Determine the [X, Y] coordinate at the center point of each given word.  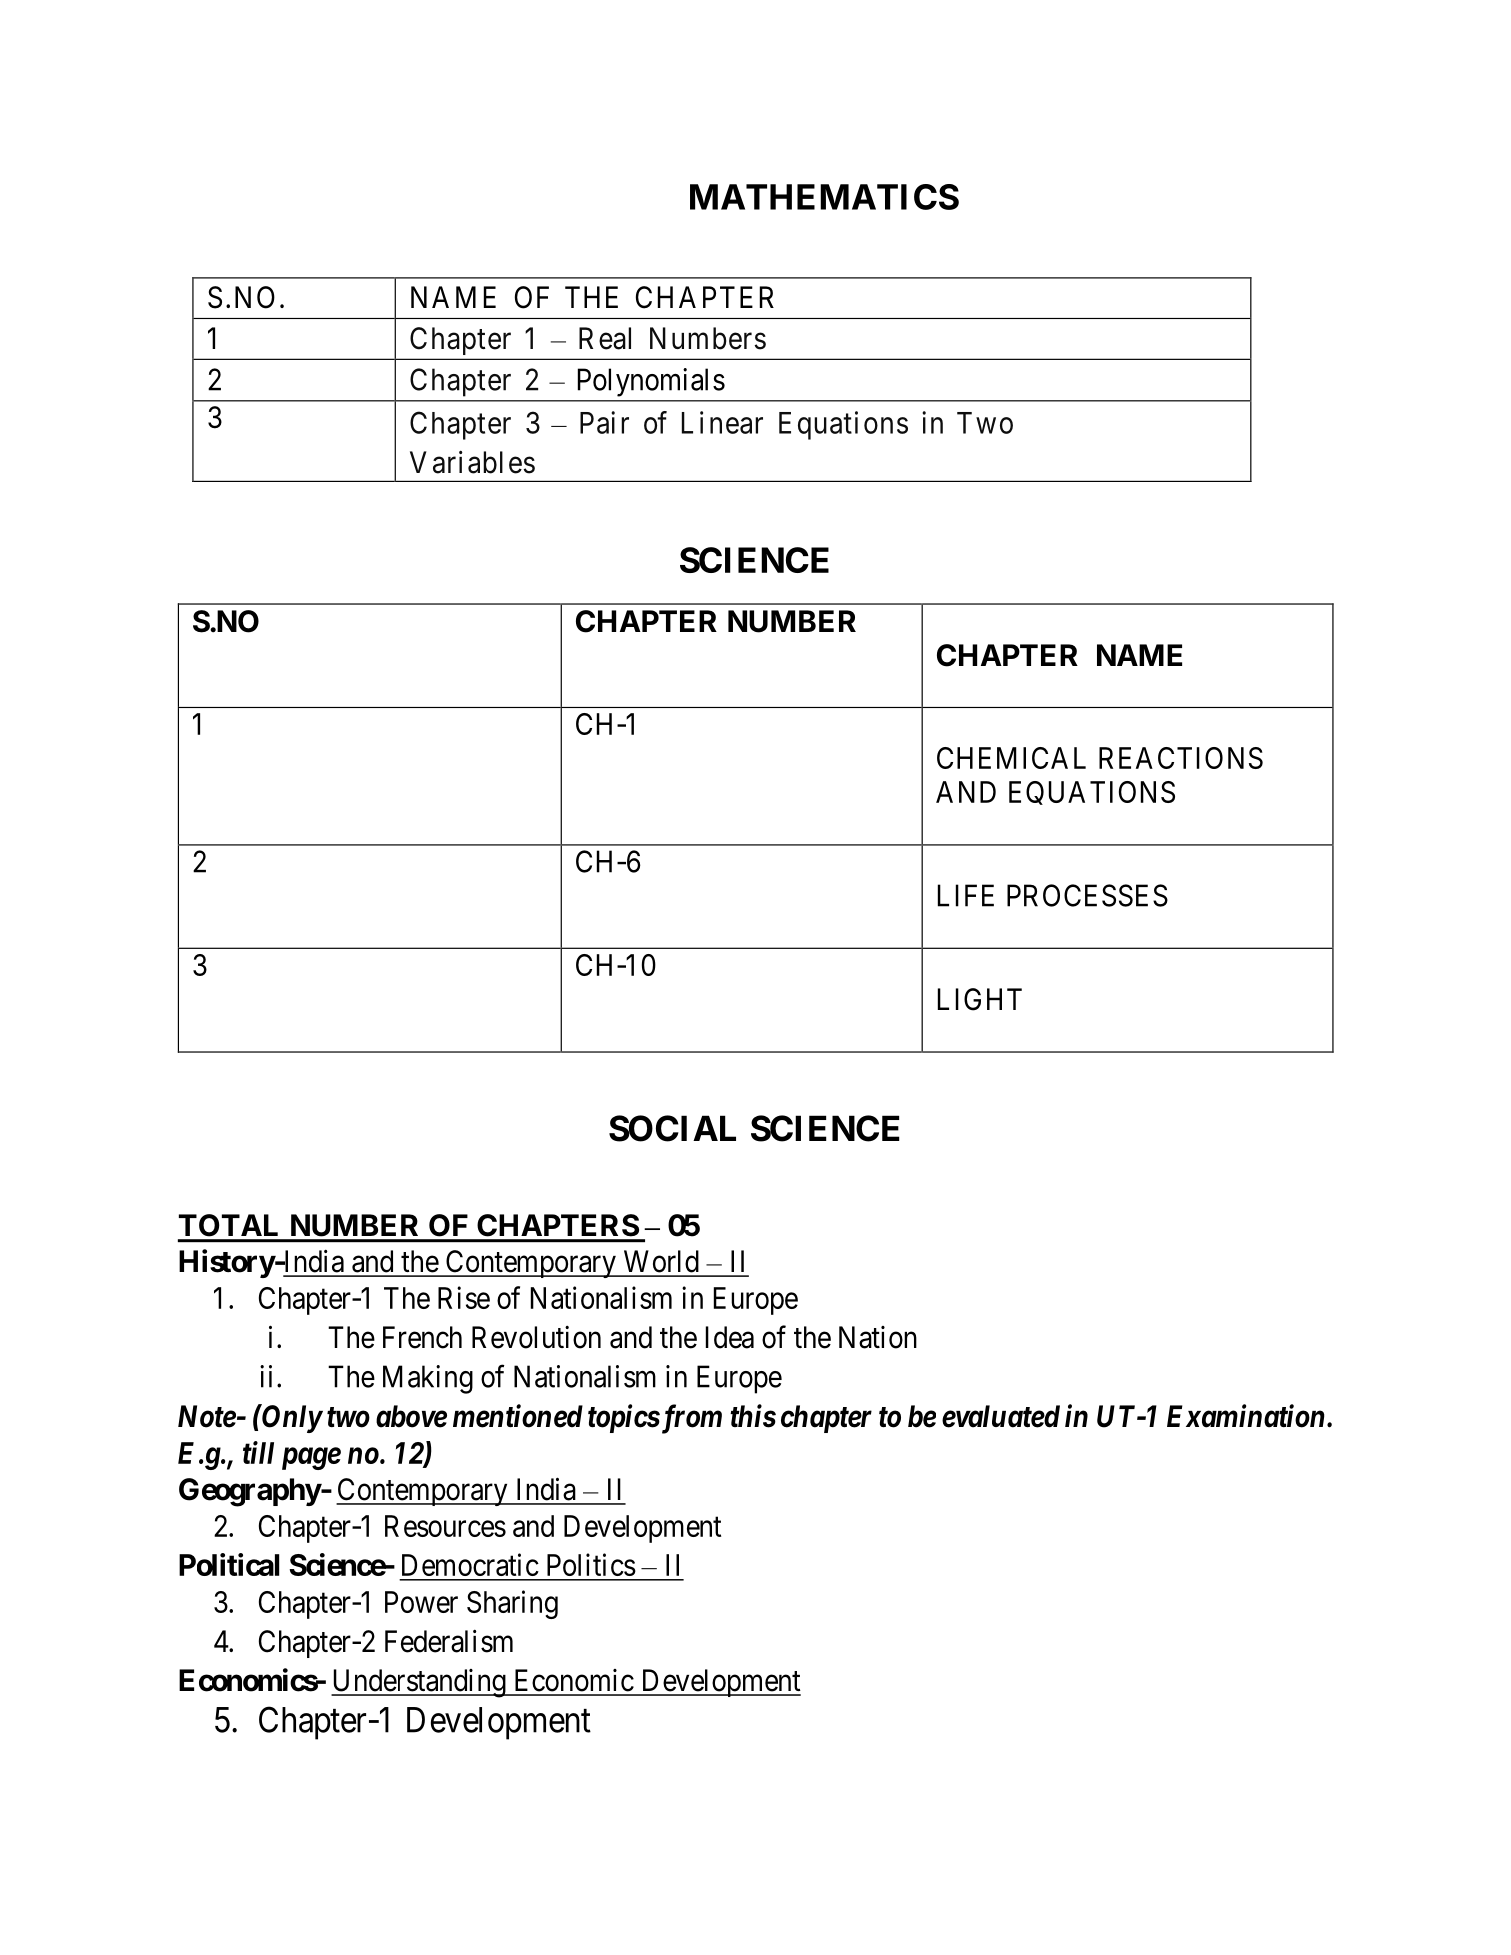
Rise [464, 1297]
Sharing [512, 1604]
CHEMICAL [1011, 758]
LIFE [966, 895]
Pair [604, 422]
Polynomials [651, 382]
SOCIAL [672, 1128]
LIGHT [980, 999]
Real [605, 338]
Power [421, 1602]
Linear [722, 422]
